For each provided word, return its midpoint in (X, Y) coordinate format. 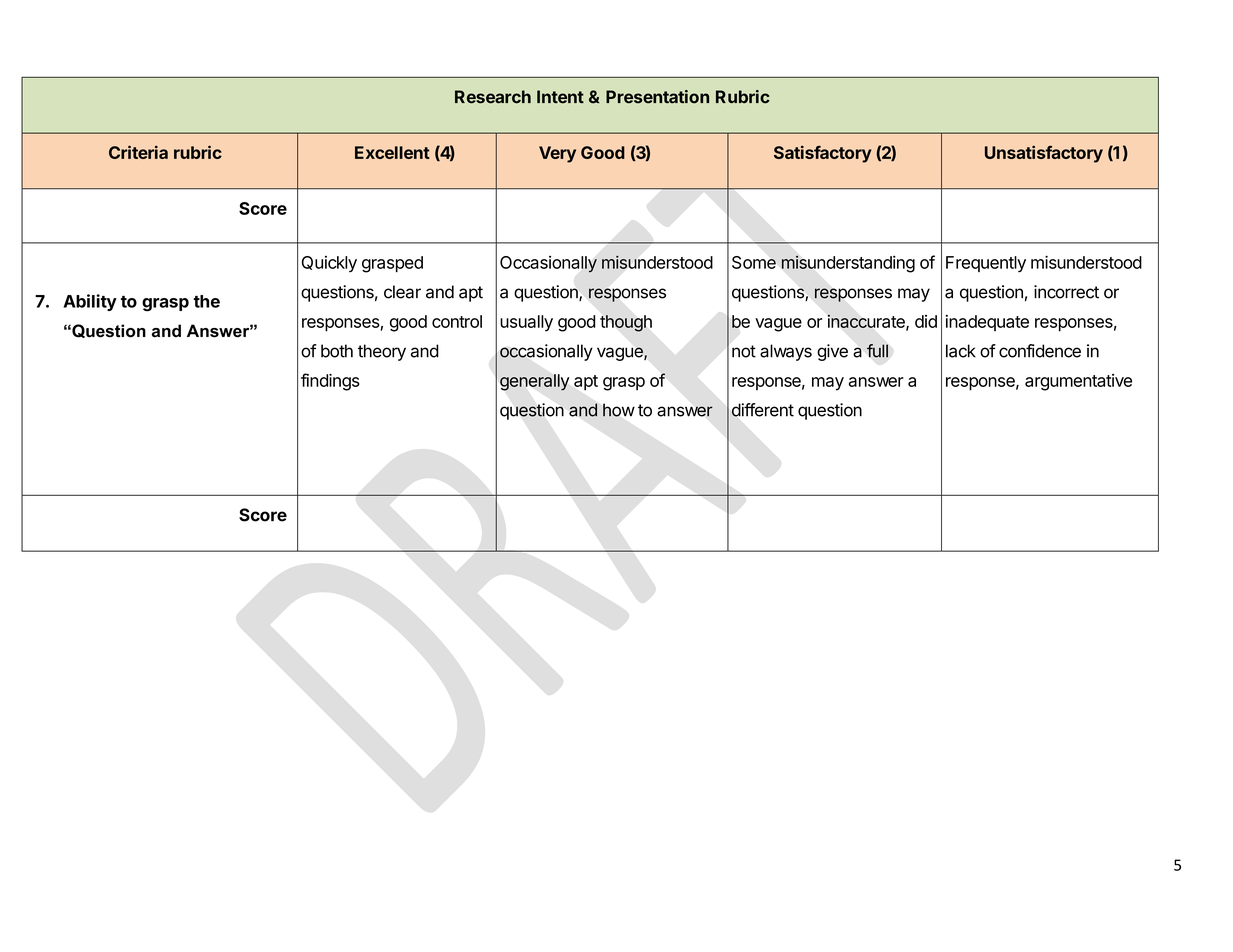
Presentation (657, 97)
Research (493, 97)
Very (557, 154)
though (626, 323)
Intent (560, 96)
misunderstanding (848, 264)
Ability (90, 302)
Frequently (986, 264)
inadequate (987, 323)
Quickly (329, 264)
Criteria (138, 152)
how (619, 410)
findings (330, 382)
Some (754, 262)
